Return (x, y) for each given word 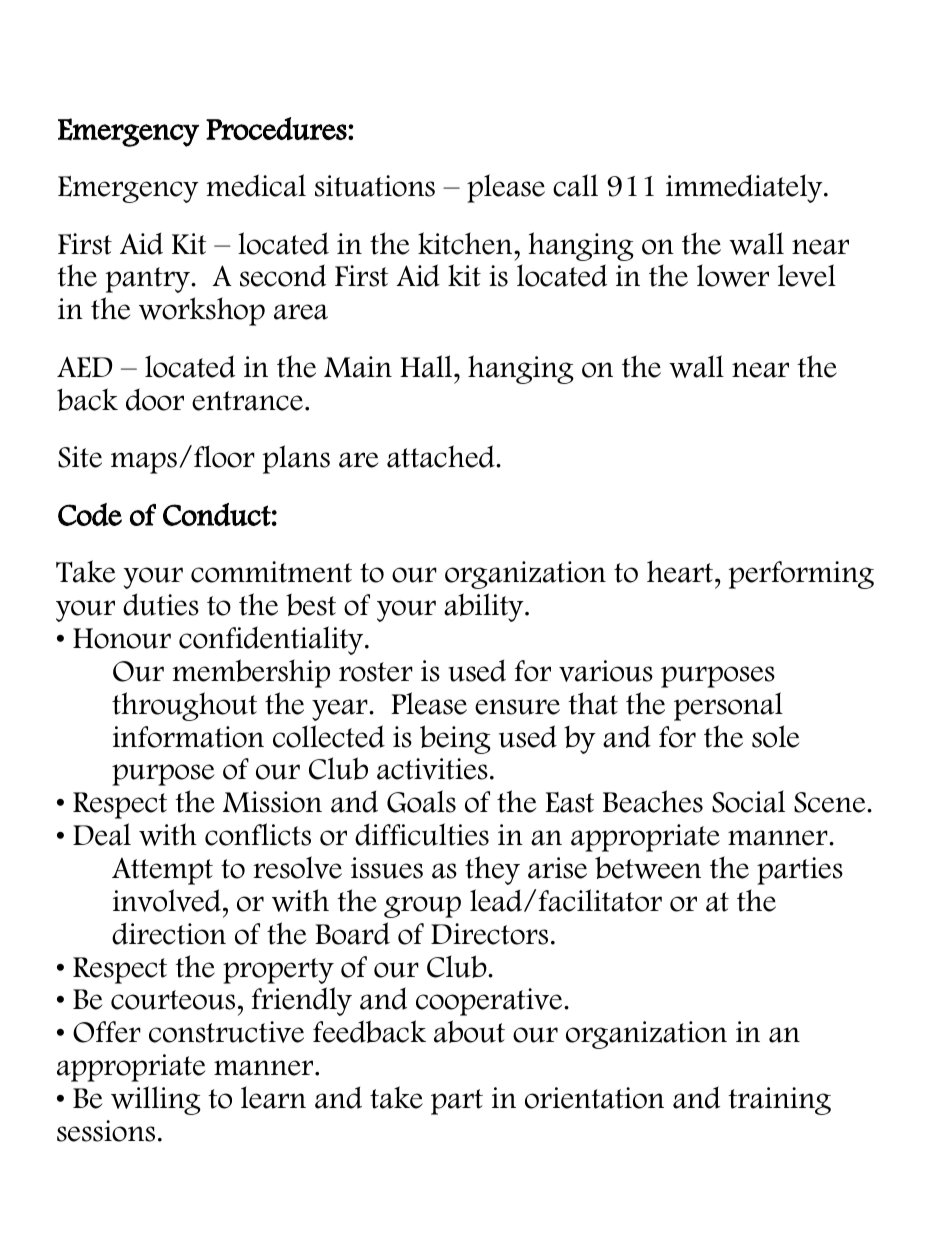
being (455, 739)
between (648, 868)
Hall (427, 366)
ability (485, 607)
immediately (745, 188)
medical (256, 185)
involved (167, 900)
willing (156, 1100)
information (188, 737)
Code (90, 514)
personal (728, 706)
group (422, 907)
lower (733, 275)
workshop (202, 311)
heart (680, 571)
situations (375, 186)
